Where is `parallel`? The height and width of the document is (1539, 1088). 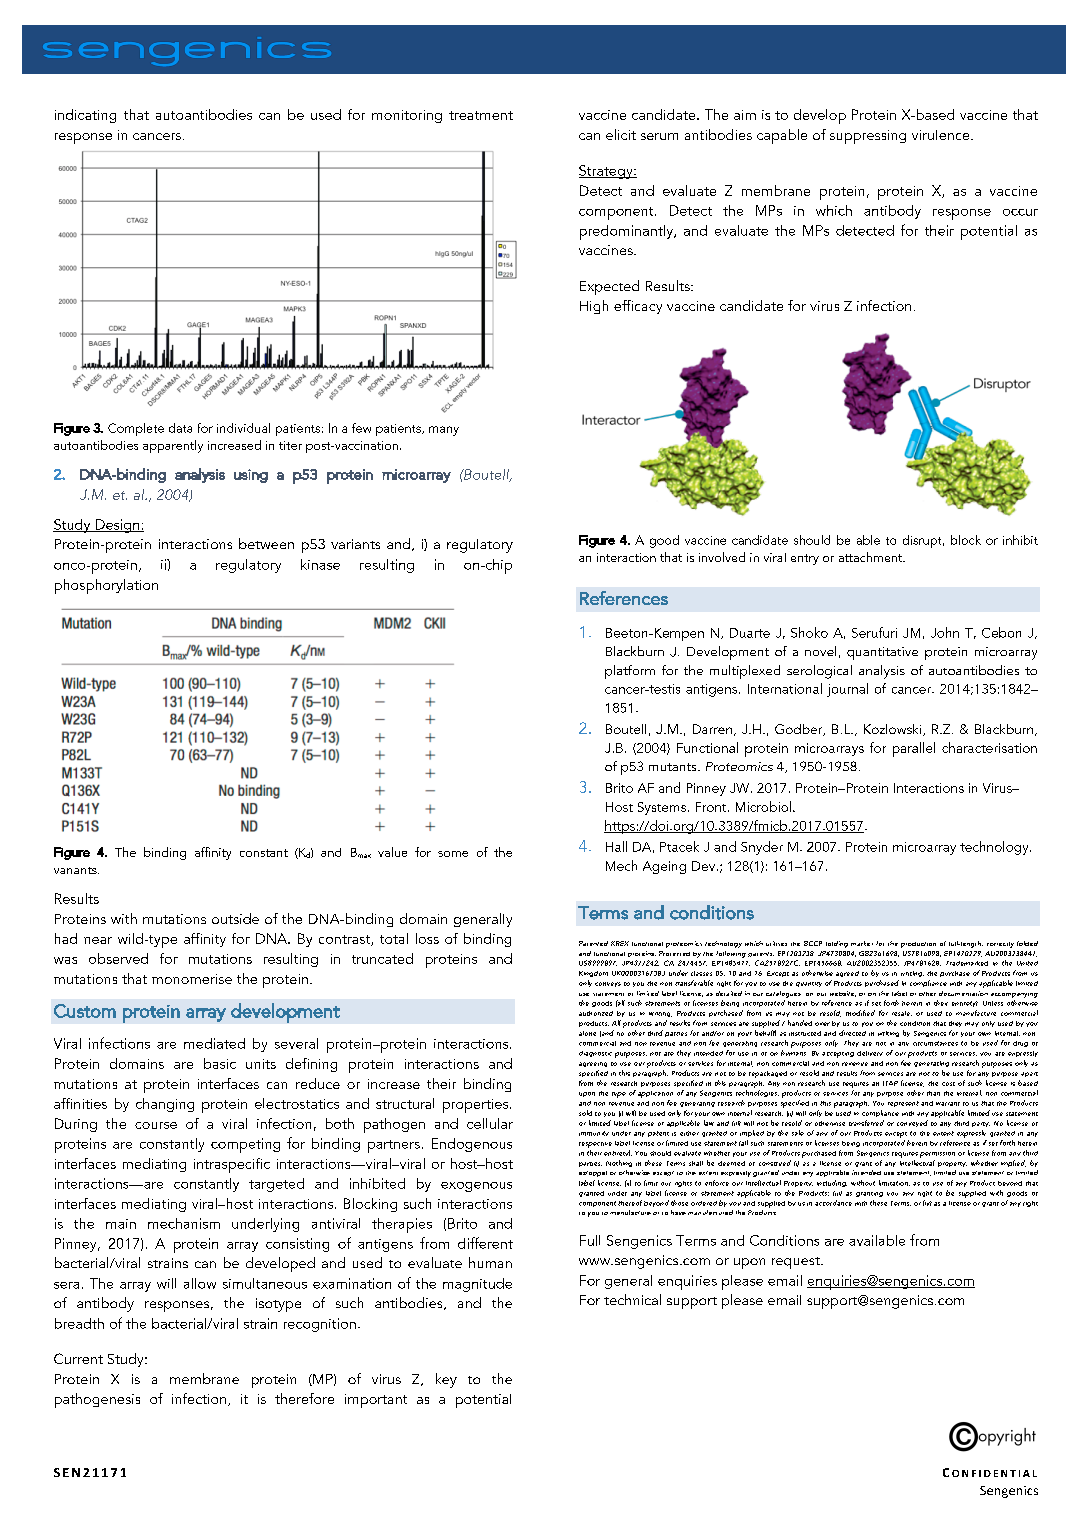 parallel is located at coordinates (914, 749).
